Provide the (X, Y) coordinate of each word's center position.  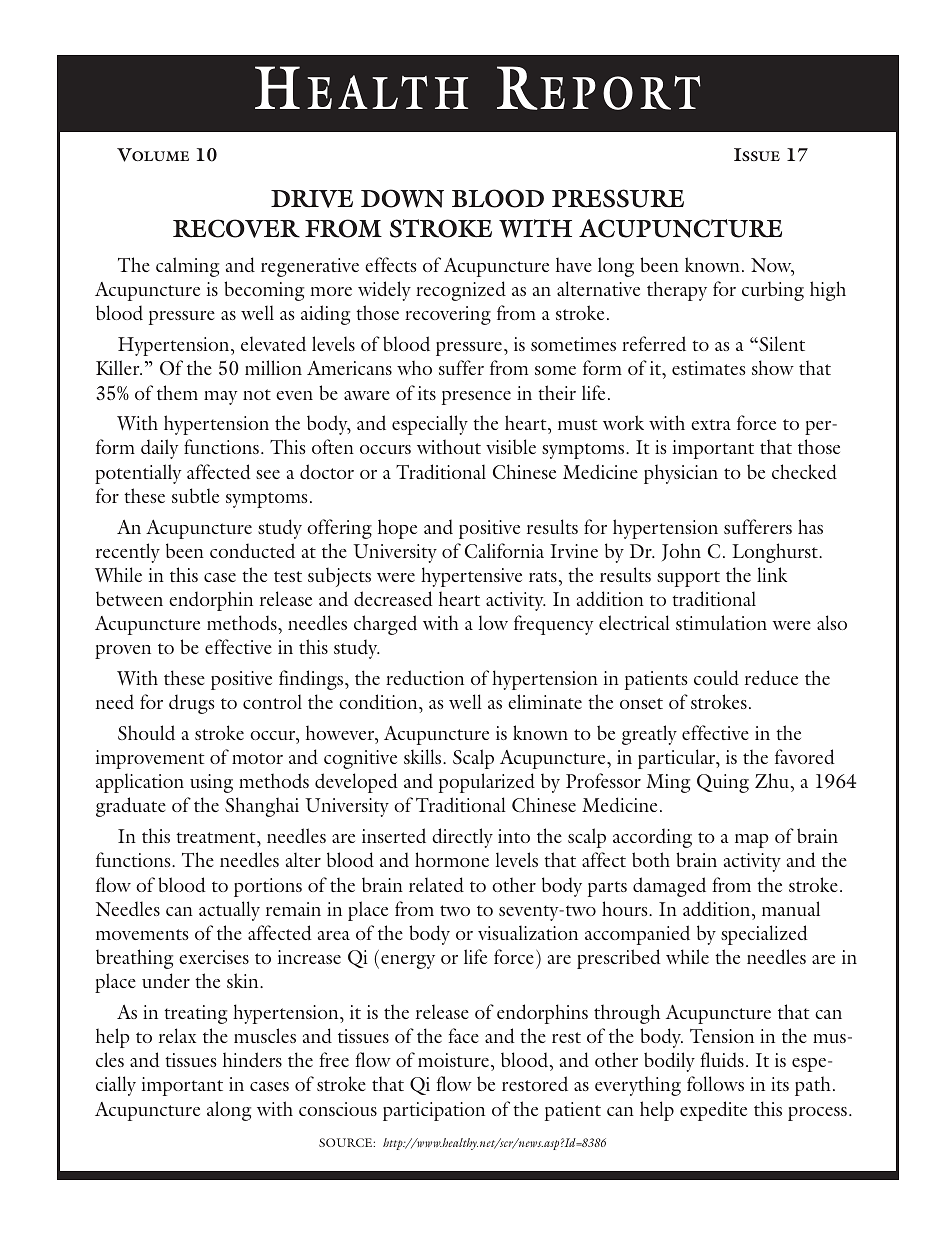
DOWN (402, 198)
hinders (252, 1060)
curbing (773, 291)
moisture (455, 1062)
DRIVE (312, 199)
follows (715, 1083)
